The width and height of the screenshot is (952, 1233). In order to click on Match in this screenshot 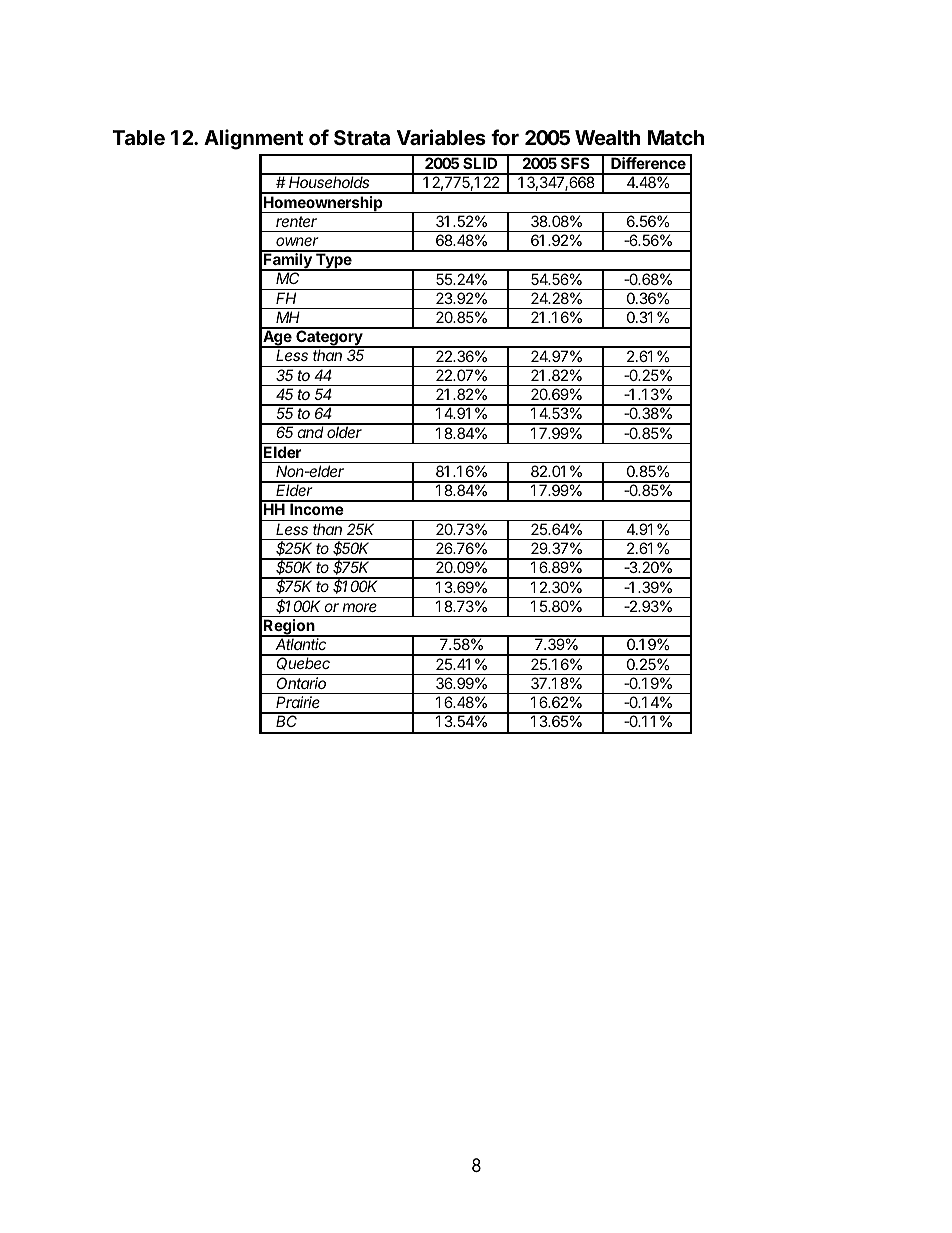, I will do `click(676, 137)`.
